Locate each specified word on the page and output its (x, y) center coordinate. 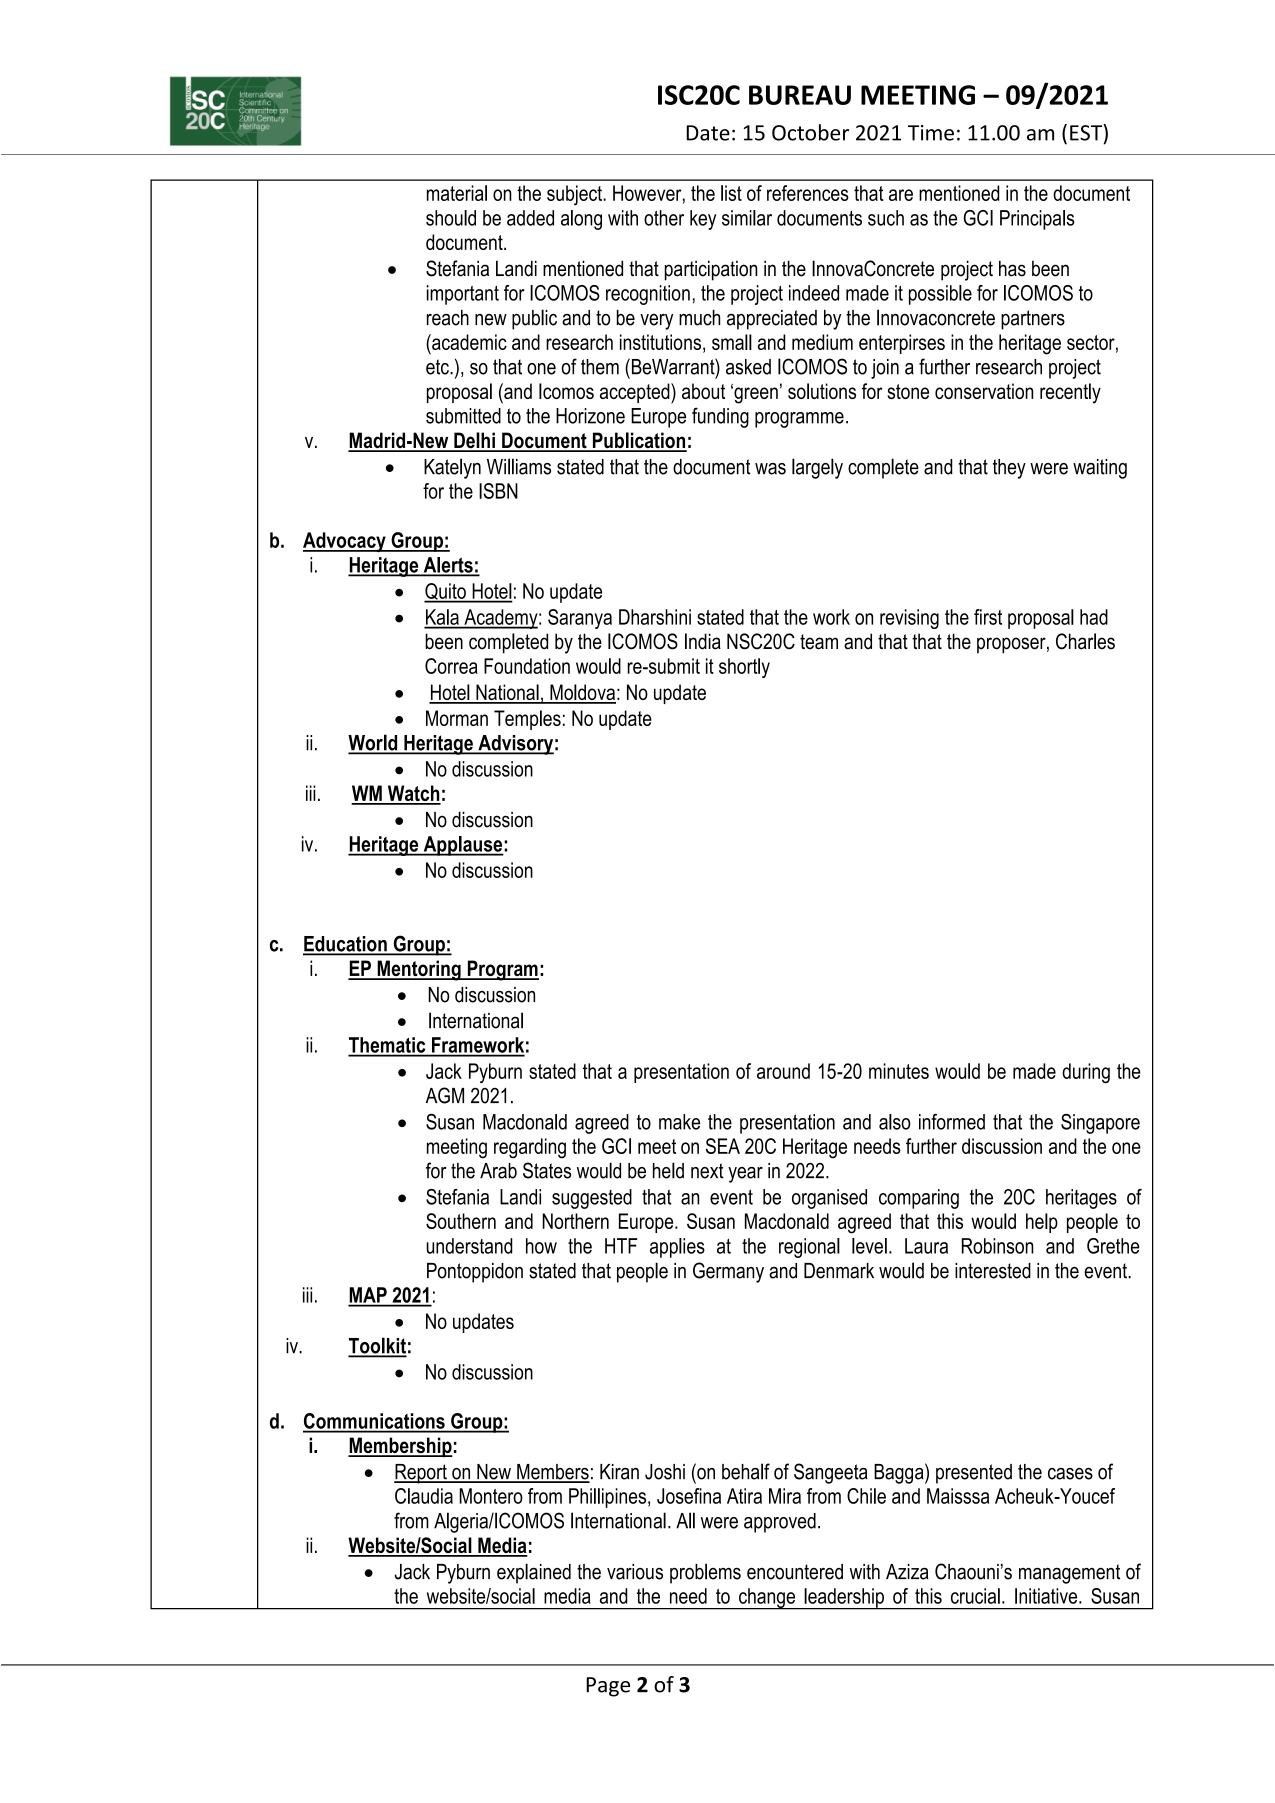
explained (534, 1573)
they (1009, 469)
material (457, 193)
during (1086, 1073)
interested (993, 1271)
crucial (975, 1596)
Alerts (448, 566)
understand (469, 1246)
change (767, 1599)
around (783, 1071)
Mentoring (419, 970)
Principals (1037, 220)
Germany (728, 1272)
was (770, 469)
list (731, 193)
